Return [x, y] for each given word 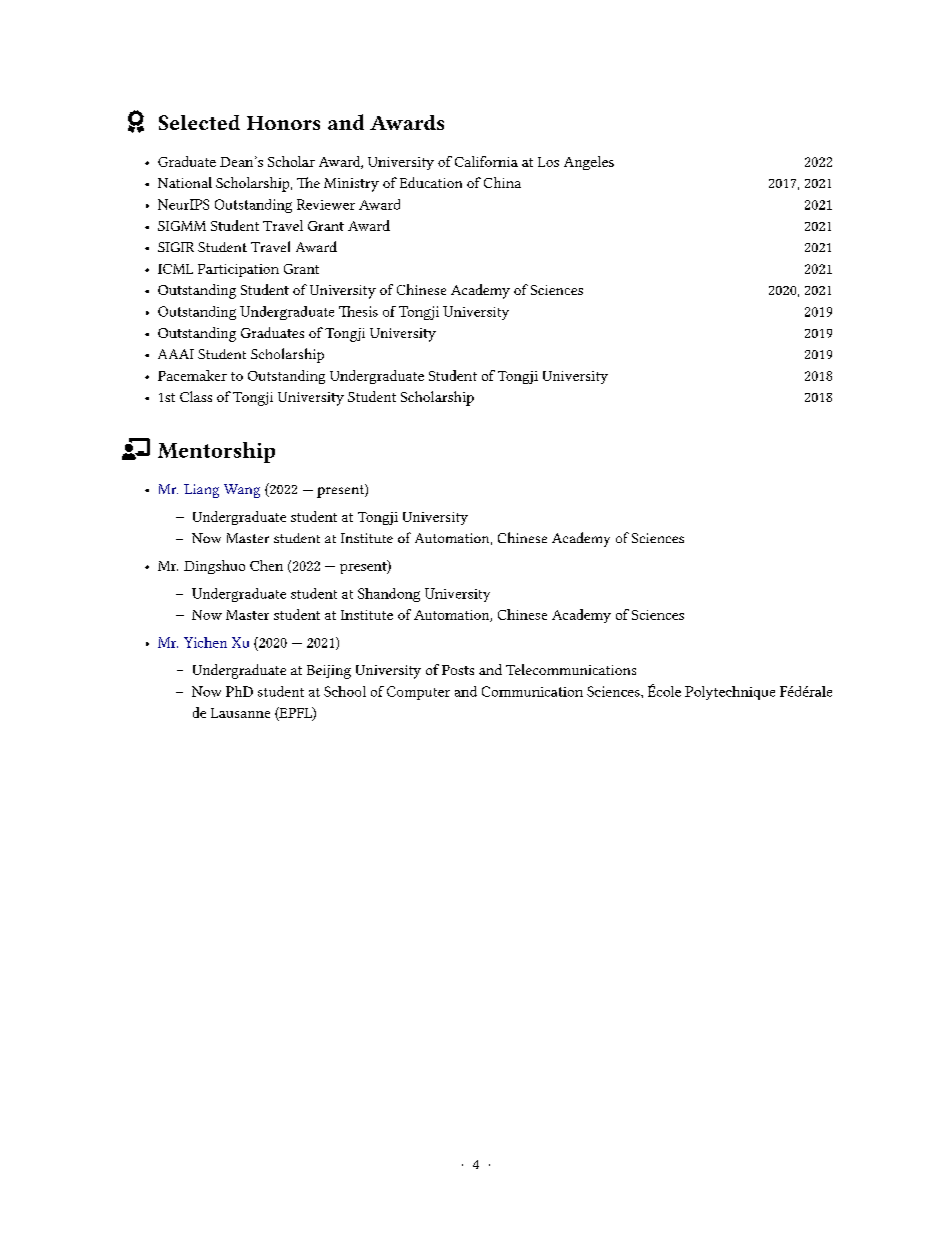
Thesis [358, 311]
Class [196, 396]
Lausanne [240, 713]
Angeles [589, 163]
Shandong [389, 595]
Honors [283, 123]
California [486, 161]
